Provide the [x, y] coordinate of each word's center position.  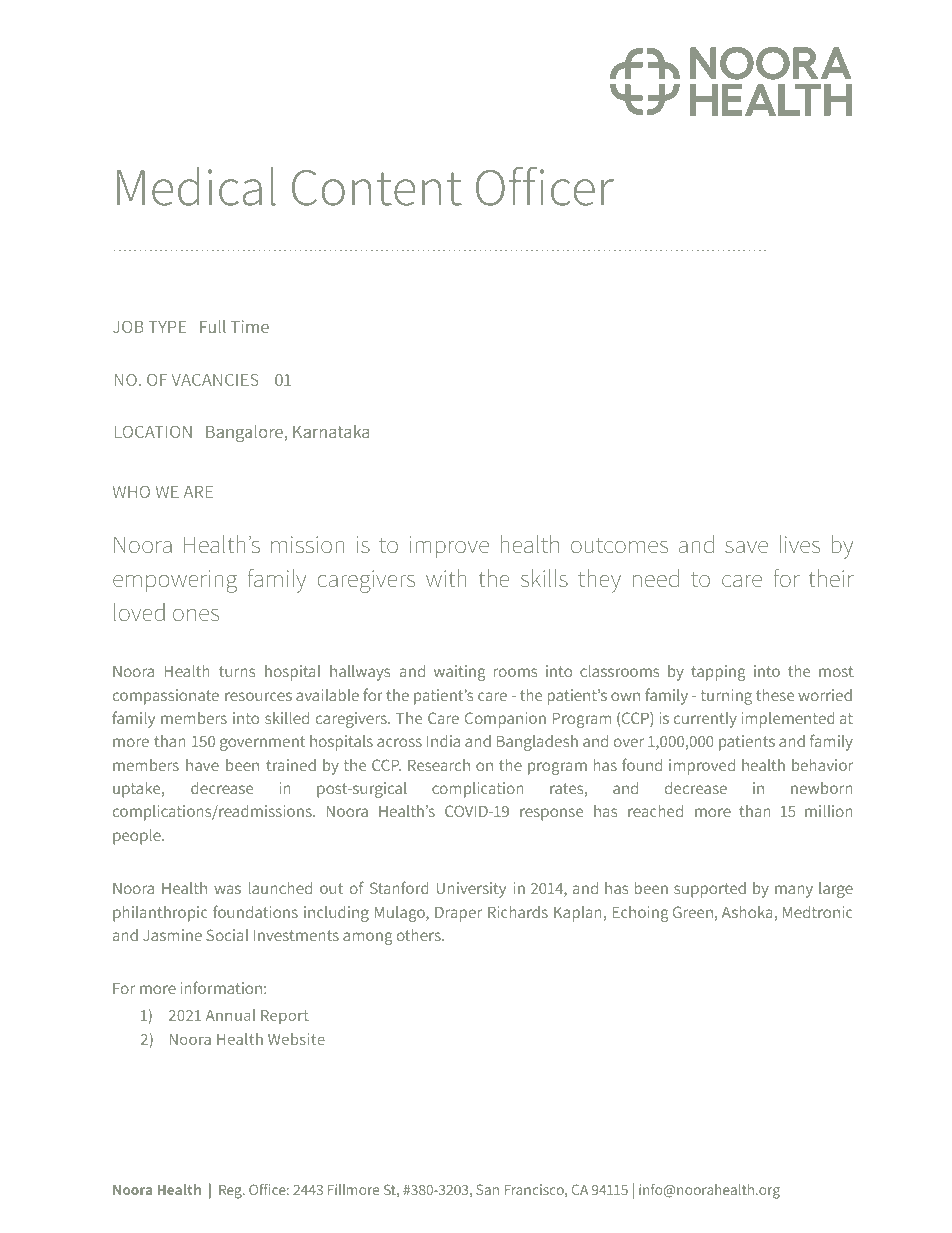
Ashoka [747, 912]
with [446, 578]
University [471, 890]
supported [710, 890]
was [227, 889]
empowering [175, 581]
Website [296, 1039]
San [487, 1189]
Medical [196, 186]
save [746, 547]
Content [377, 188]
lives [799, 544]
